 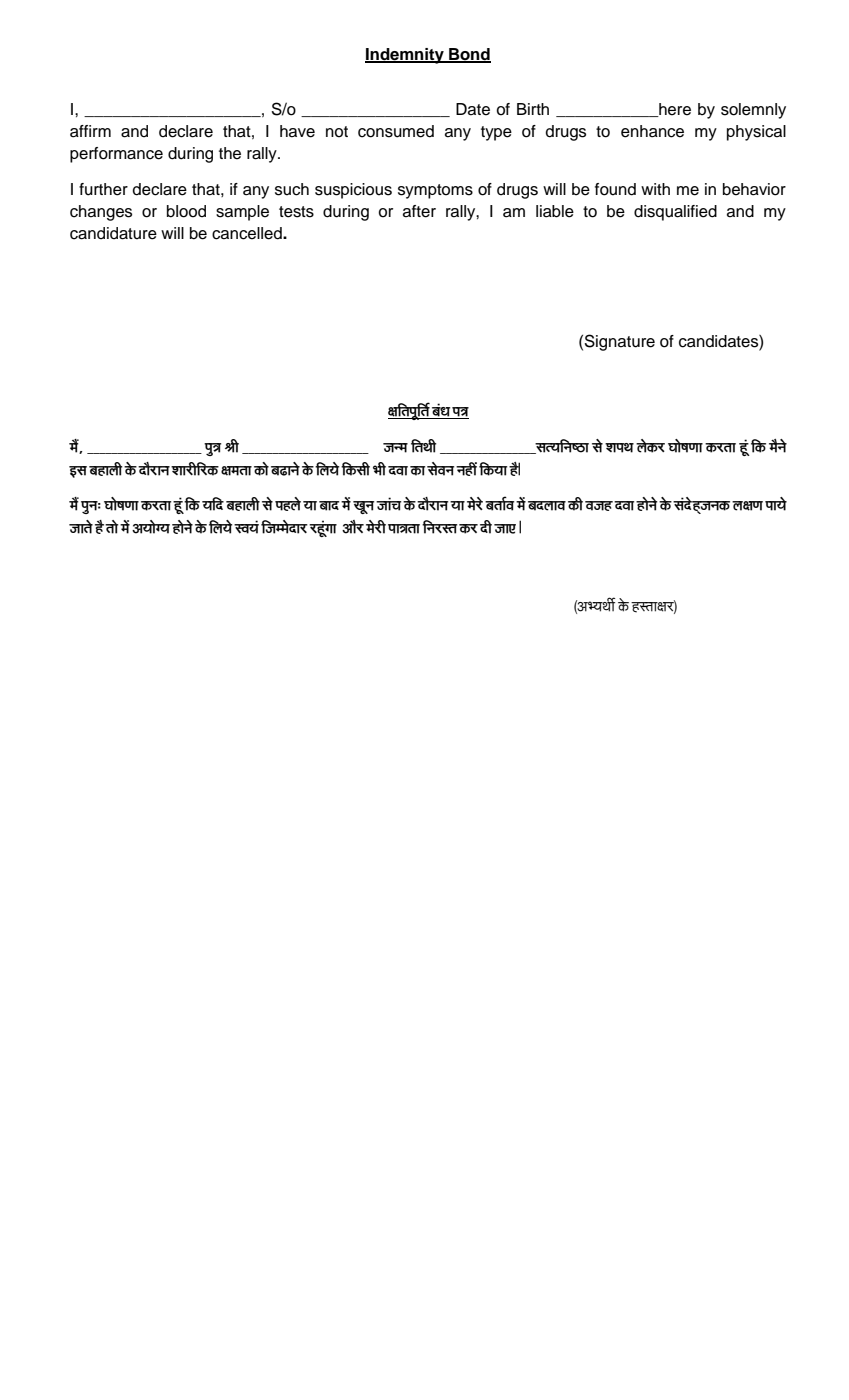 What do you see at coordinates (248, 233) in the screenshot?
I see `cancelled` at bounding box center [248, 233].
